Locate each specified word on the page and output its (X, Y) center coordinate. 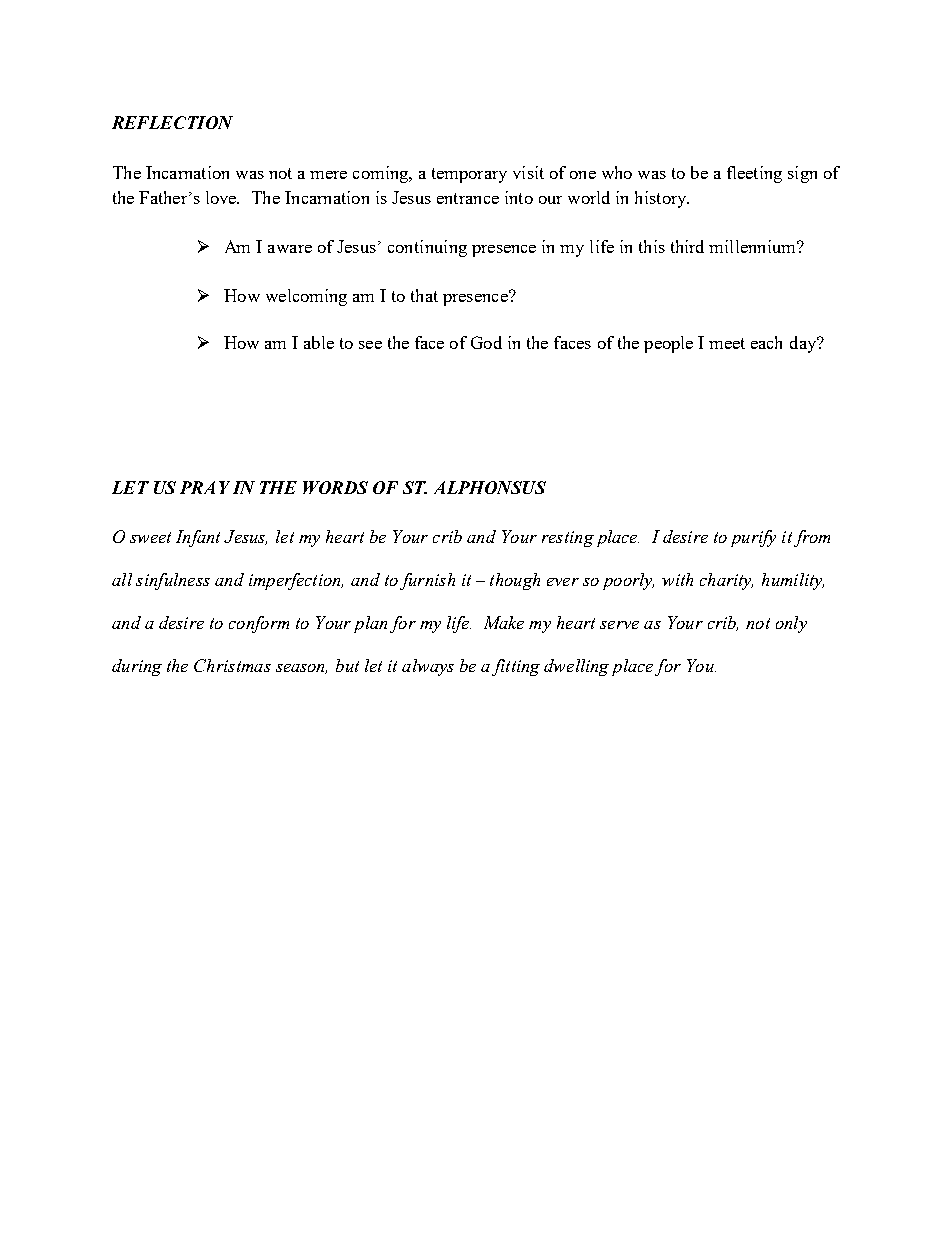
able (319, 342)
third (687, 246)
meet (727, 343)
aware (290, 249)
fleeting (754, 174)
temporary (469, 175)
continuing (427, 248)
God (486, 342)
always (428, 667)
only (791, 624)
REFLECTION (172, 122)
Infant (198, 538)
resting (568, 539)
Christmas (232, 665)
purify (753, 538)
